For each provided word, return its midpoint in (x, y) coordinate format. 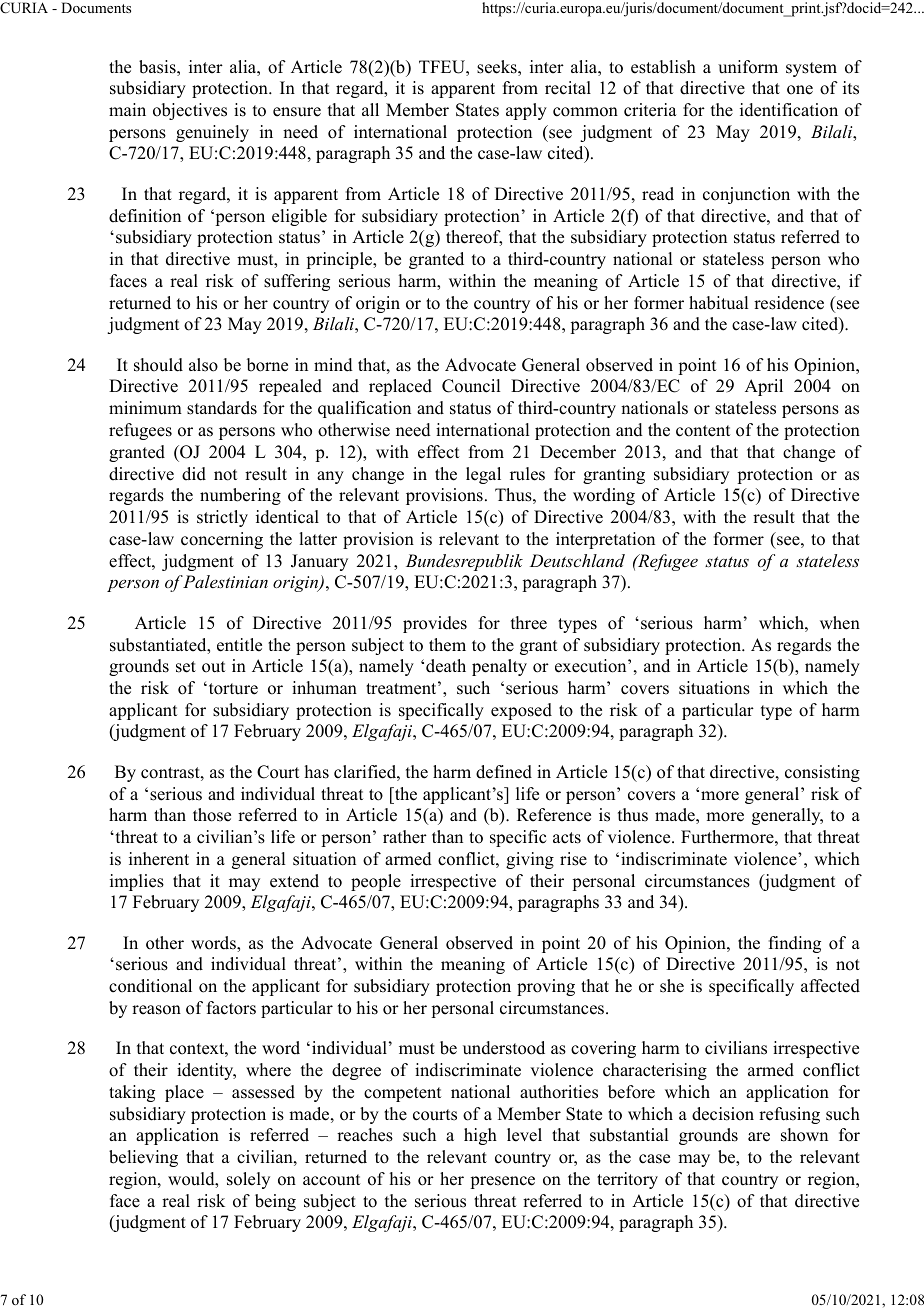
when (840, 623)
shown (804, 1135)
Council (471, 386)
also (203, 365)
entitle (239, 645)
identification (789, 110)
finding (795, 944)
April (764, 387)
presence (502, 1182)
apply (526, 111)
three (529, 623)
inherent (159, 859)
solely (248, 1180)
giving (530, 860)
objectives (190, 111)
